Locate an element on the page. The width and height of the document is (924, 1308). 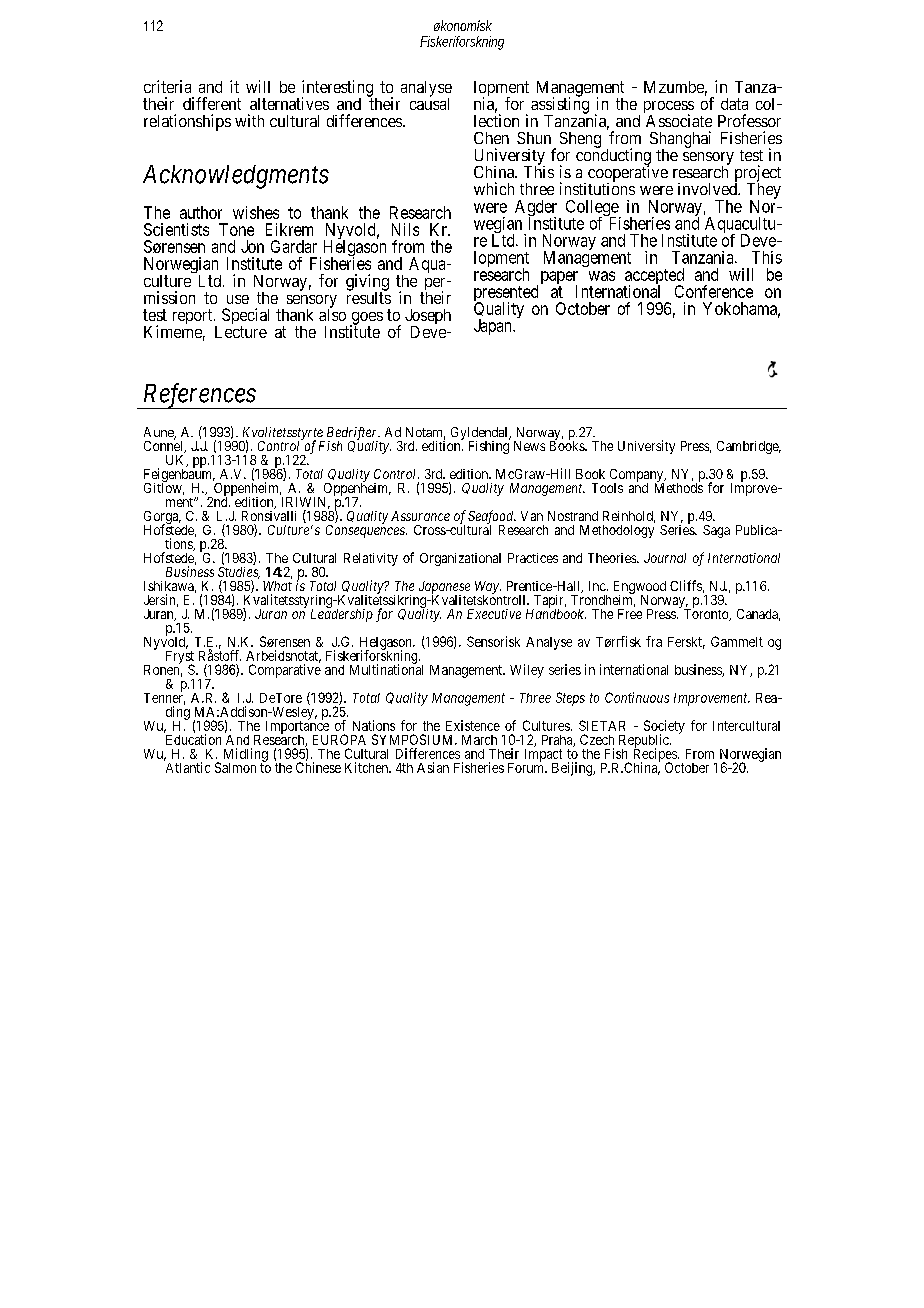
Studies is located at coordinates (239, 573).
